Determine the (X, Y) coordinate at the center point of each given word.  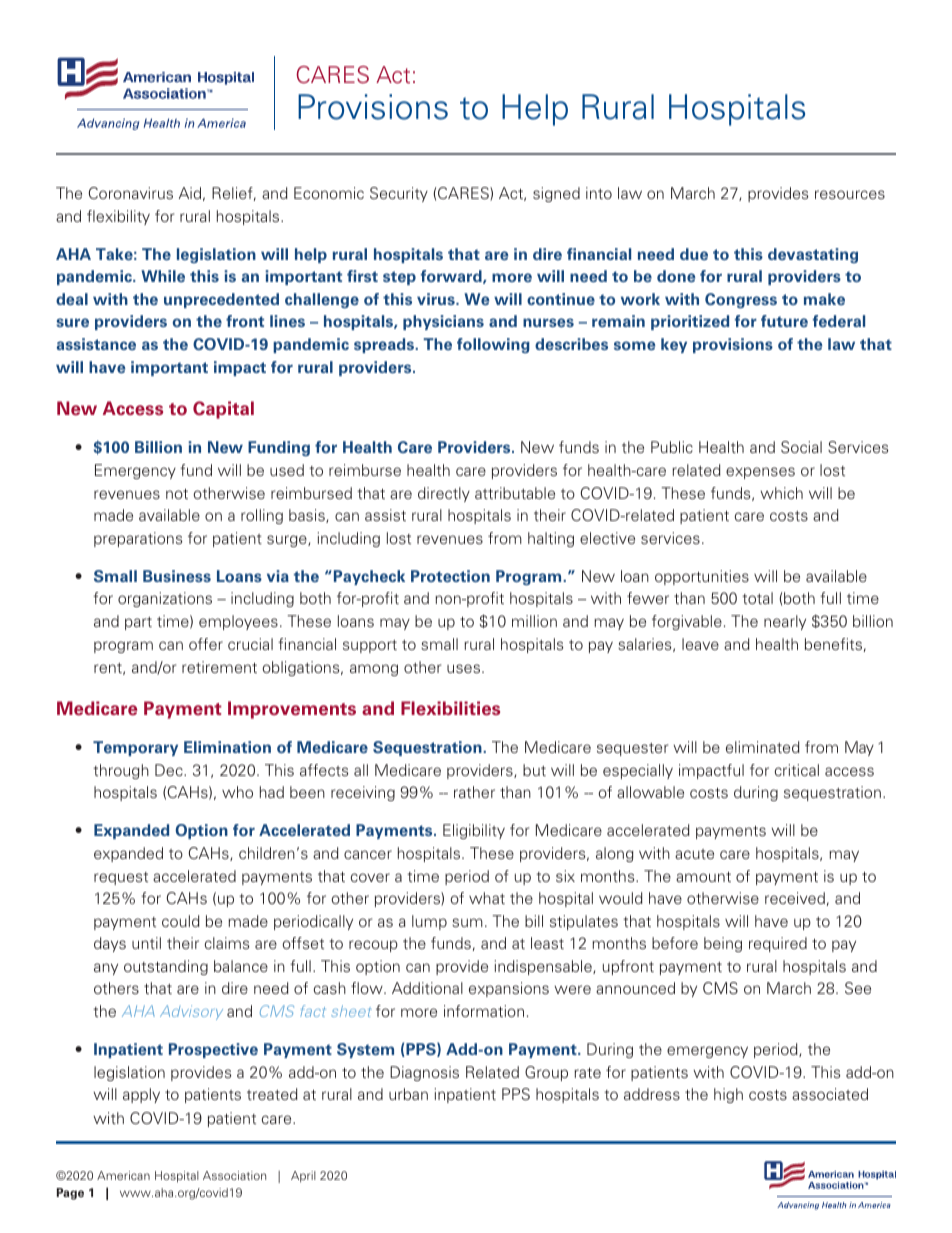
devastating (813, 255)
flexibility (118, 217)
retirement (219, 667)
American (123, 1175)
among (374, 670)
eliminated (763, 747)
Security (399, 194)
